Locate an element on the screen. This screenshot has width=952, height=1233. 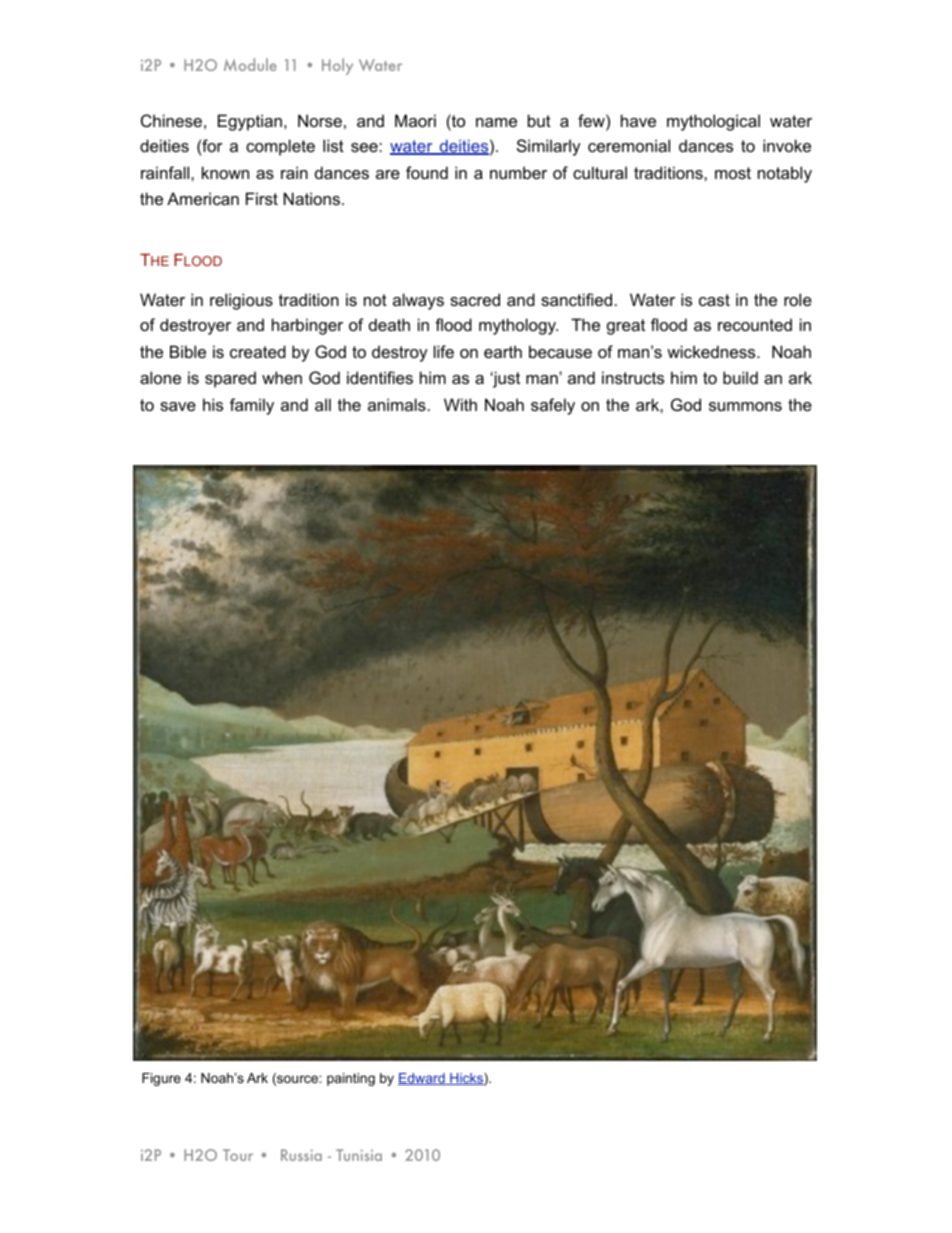
safely is located at coordinates (553, 406).
